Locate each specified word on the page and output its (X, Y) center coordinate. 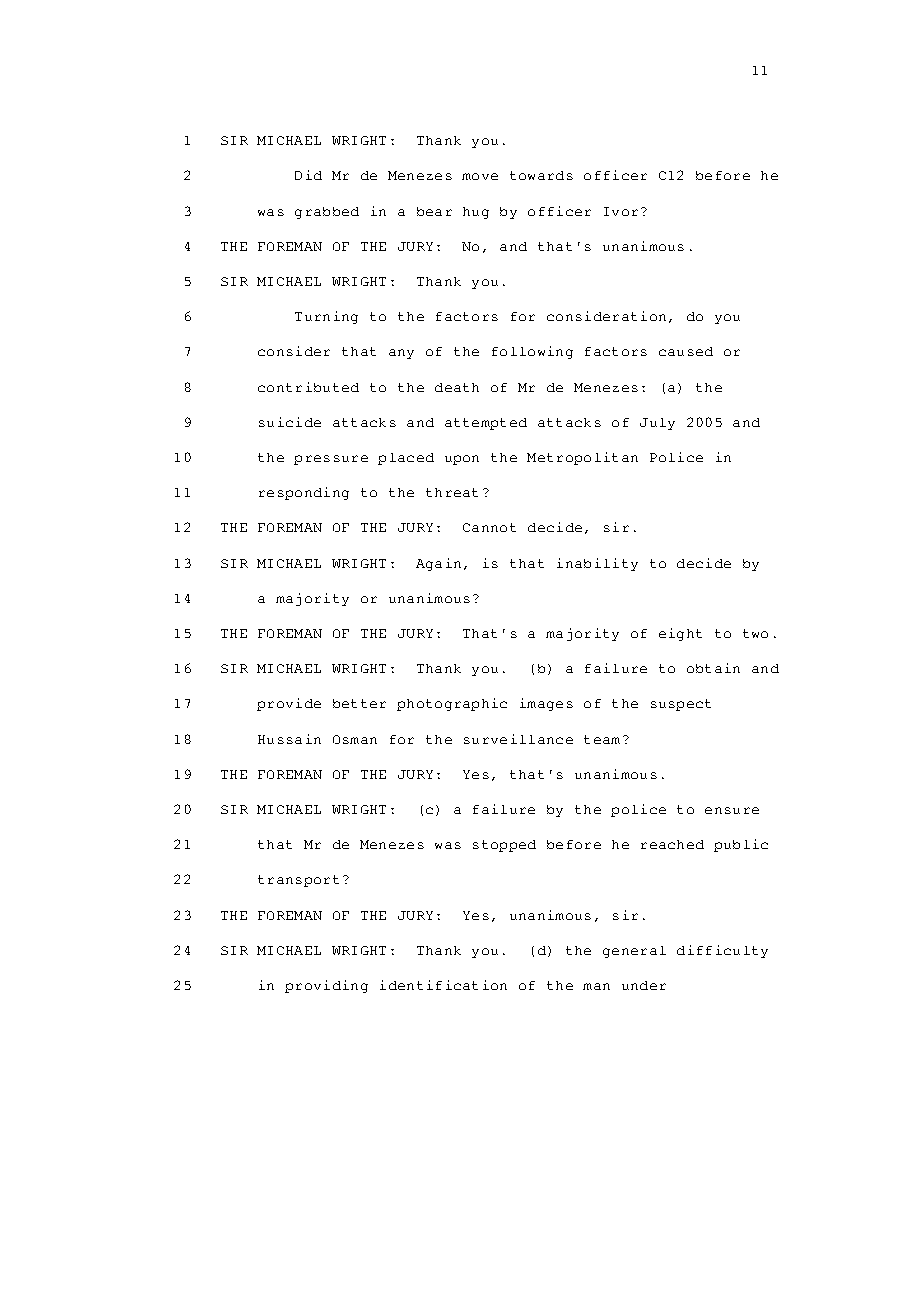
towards (541, 175)
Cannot (489, 527)
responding (304, 493)
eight (680, 634)
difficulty (722, 951)
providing (326, 986)
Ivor (621, 211)
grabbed (327, 213)
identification (443, 985)
